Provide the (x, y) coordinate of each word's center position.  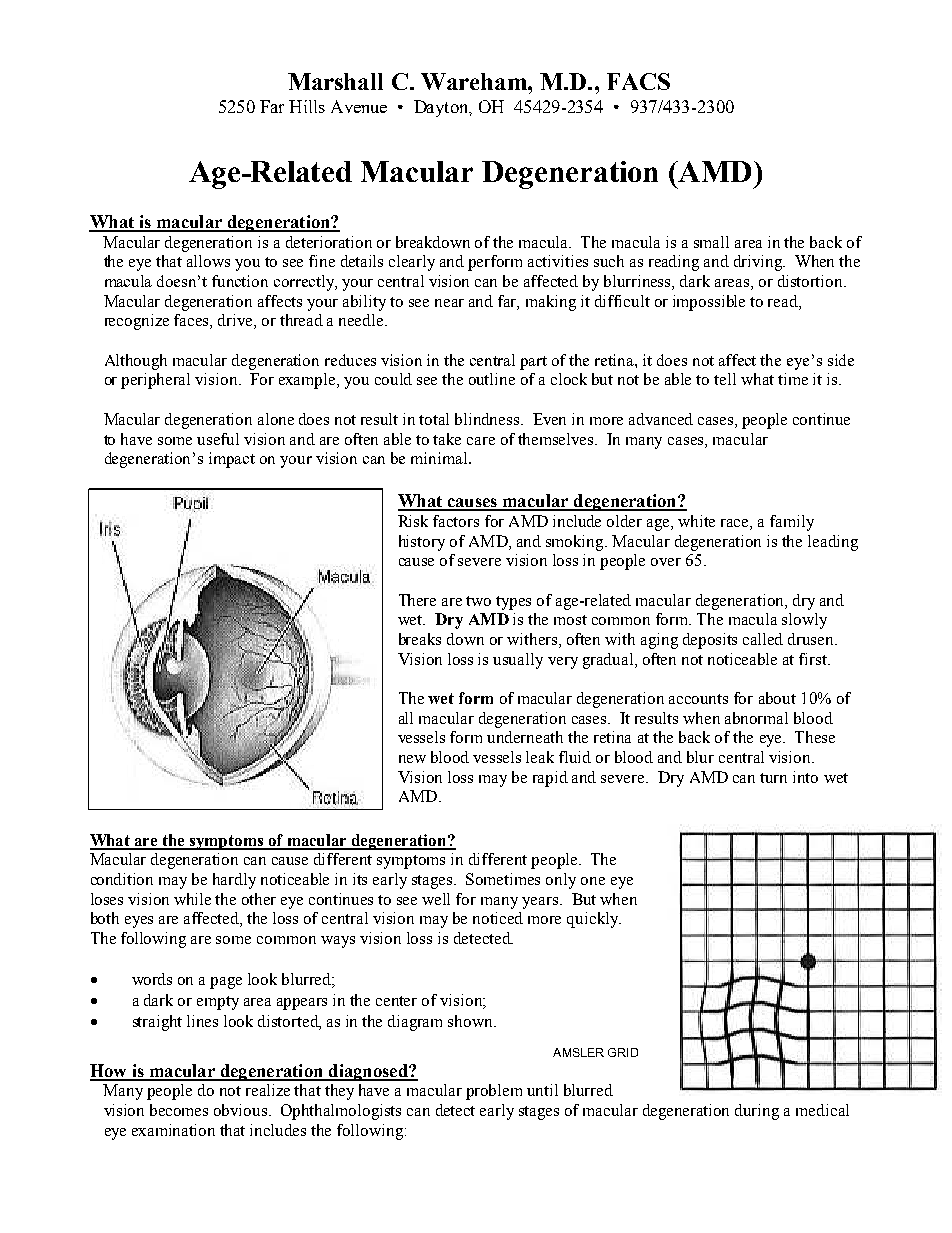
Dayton (442, 108)
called (763, 639)
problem (494, 1092)
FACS (638, 81)
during (757, 1112)
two (478, 601)
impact (232, 460)
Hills (307, 106)
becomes (179, 1110)
